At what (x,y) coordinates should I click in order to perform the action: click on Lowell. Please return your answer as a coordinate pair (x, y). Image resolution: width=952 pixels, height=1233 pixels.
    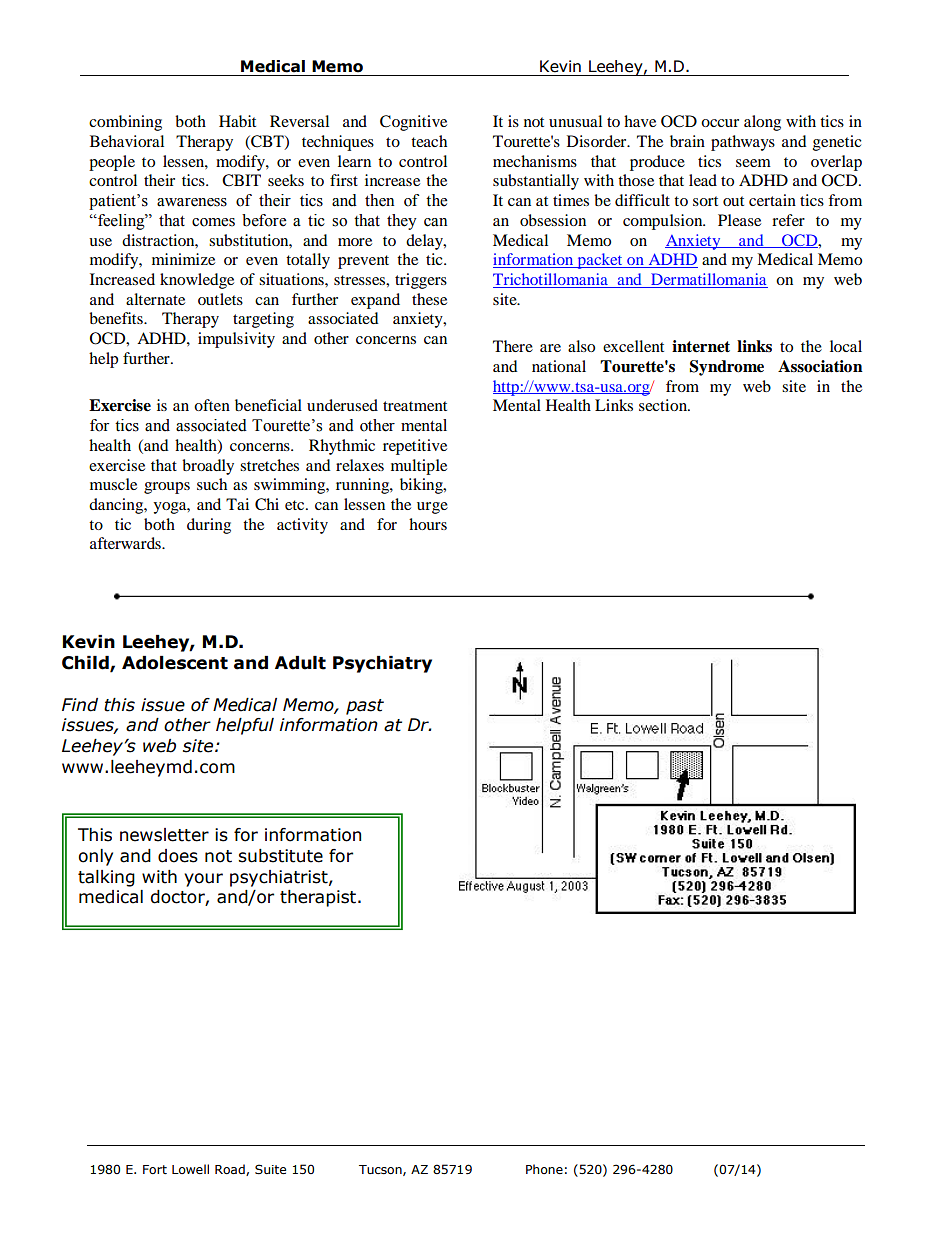
    Looking at the image, I should click on (190, 1169).
